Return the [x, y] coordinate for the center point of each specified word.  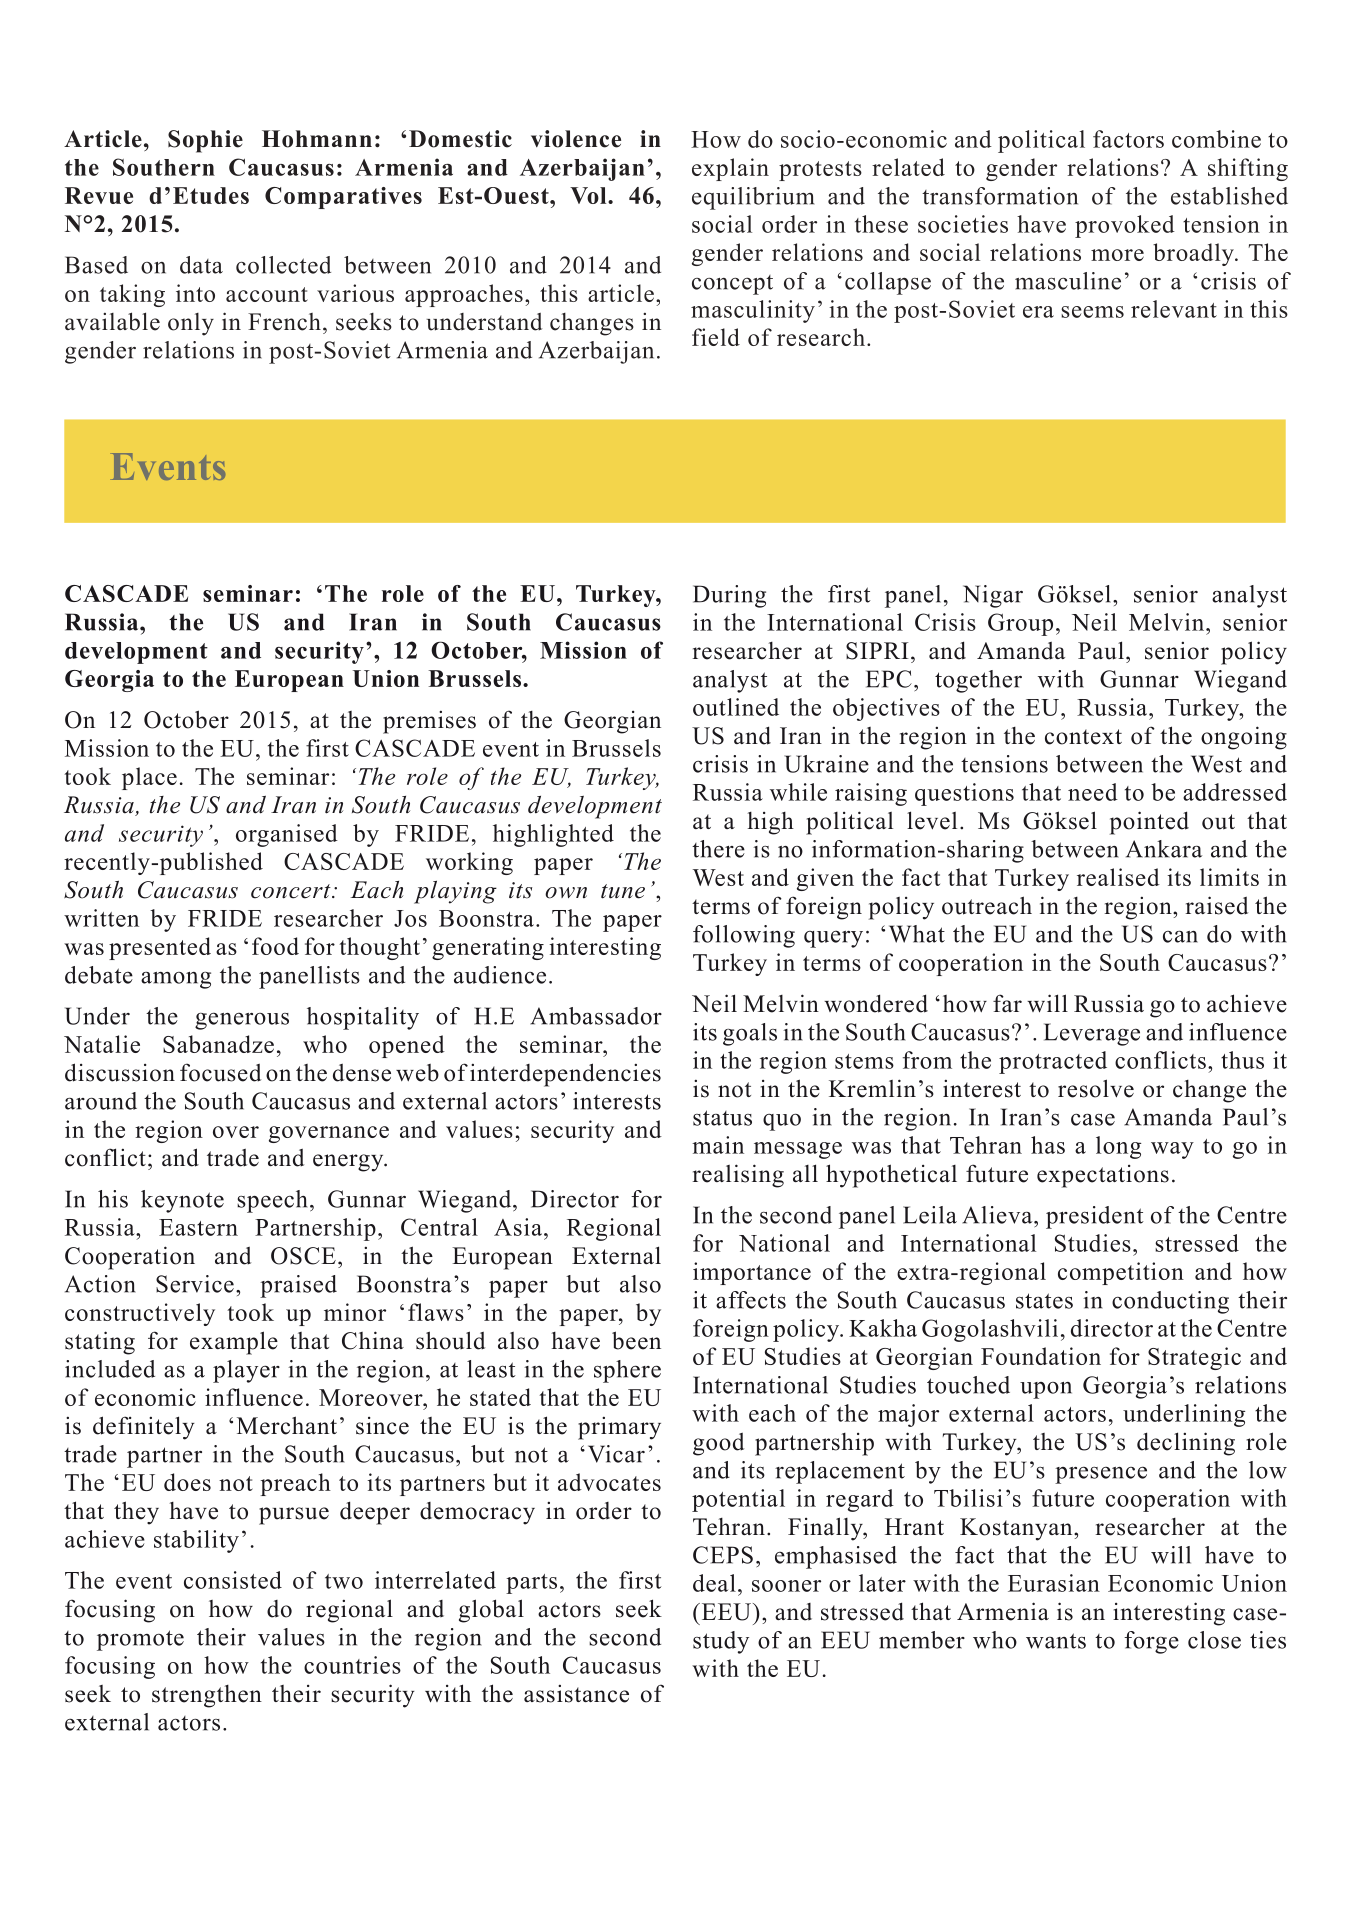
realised [1118, 877]
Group [1020, 624]
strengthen [207, 1696]
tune [623, 891]
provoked [1125, 226]
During [729, 596]
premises [429, 722]
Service [195, 1284]
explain [730, 169]
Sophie [205, 141]
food [275, 946]
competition [1121, 1273]
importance [752, 1273]
